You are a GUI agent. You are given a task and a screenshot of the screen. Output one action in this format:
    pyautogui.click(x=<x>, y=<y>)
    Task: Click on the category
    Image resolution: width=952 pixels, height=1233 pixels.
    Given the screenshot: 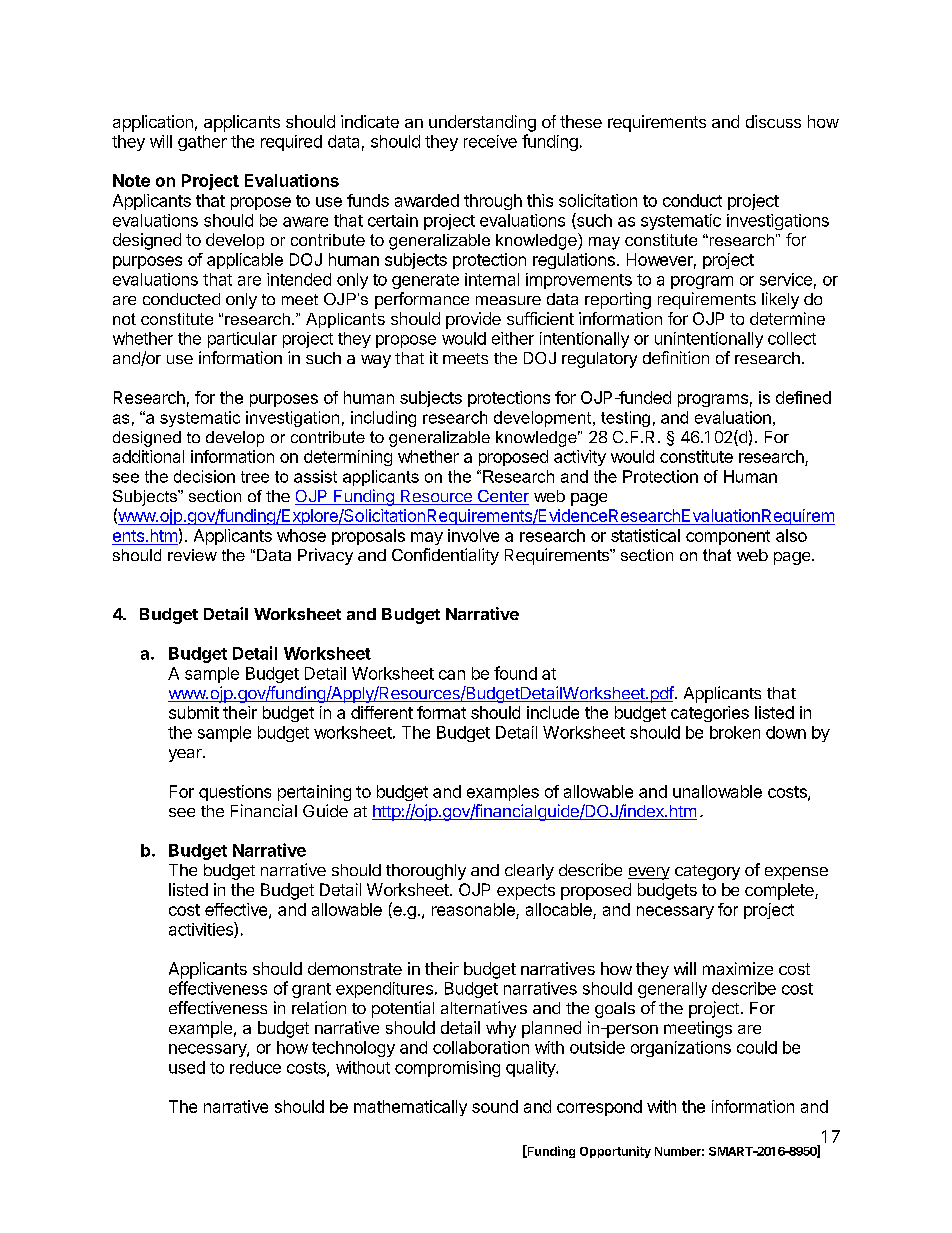 What is the action you would take?
    pyautogui.click(x=707, y=872)
